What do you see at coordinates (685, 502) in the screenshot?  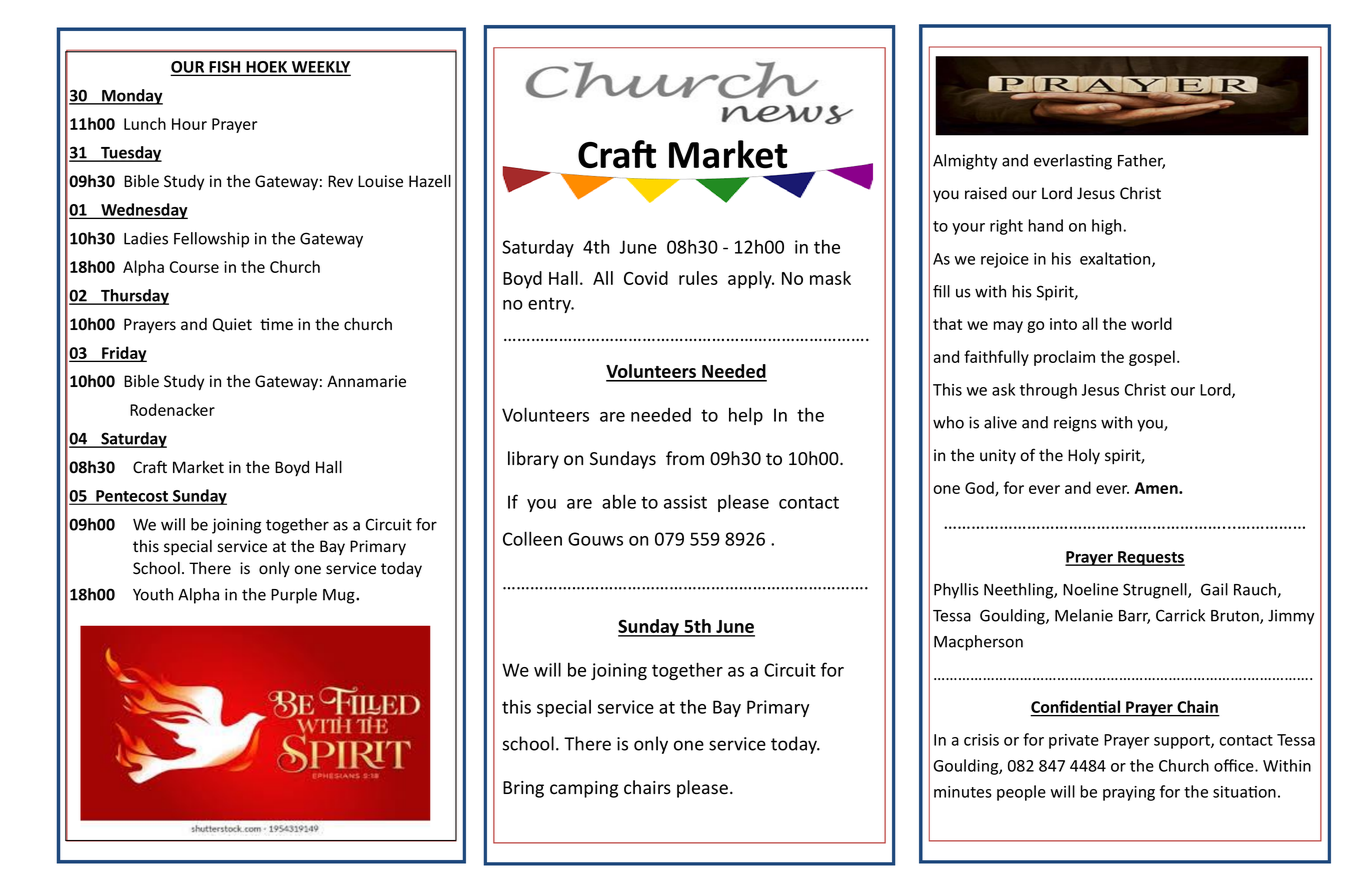 I see `assist` at bounding box center [685, 502].
